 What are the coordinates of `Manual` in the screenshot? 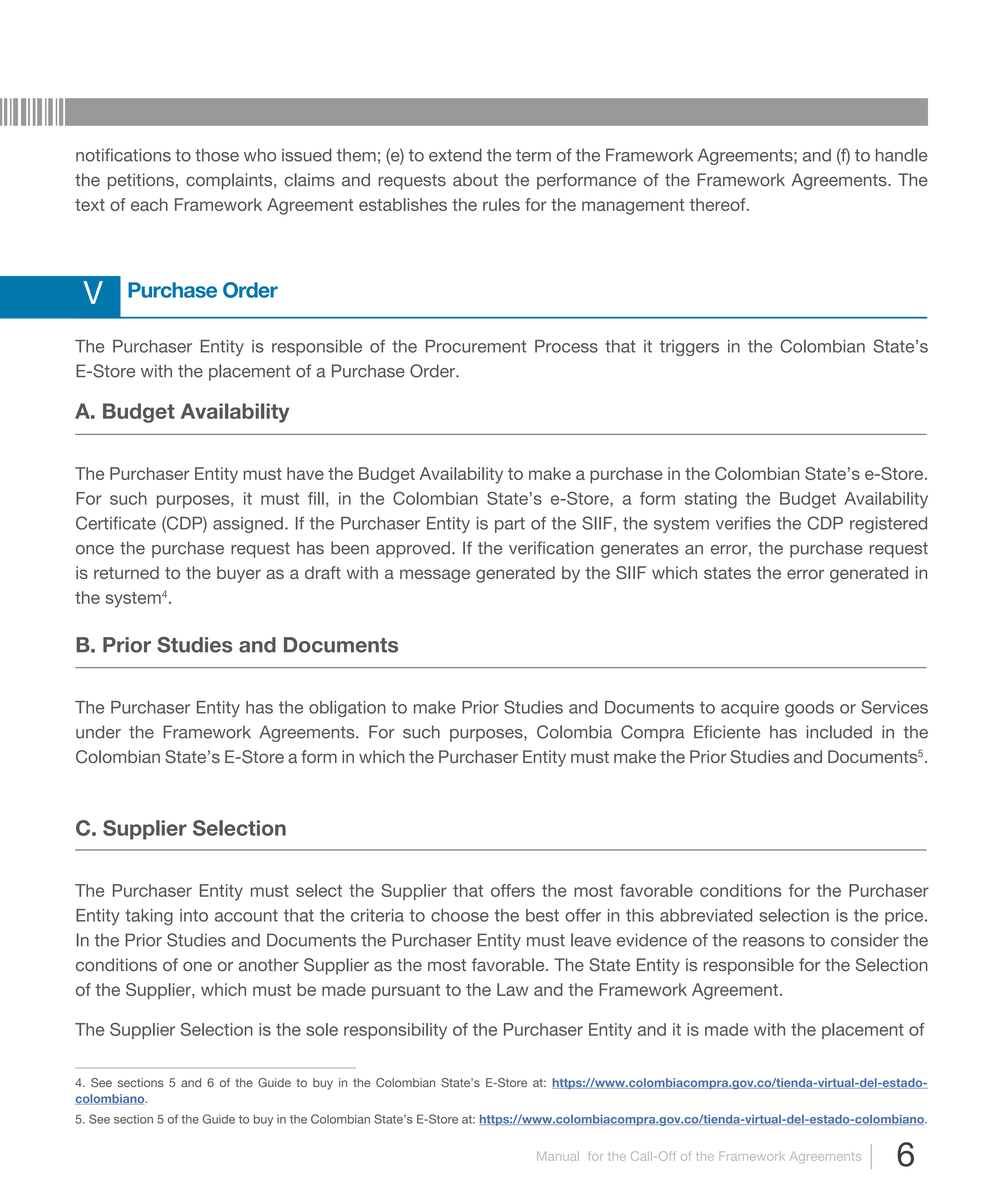 It's located at (558, 1156).
